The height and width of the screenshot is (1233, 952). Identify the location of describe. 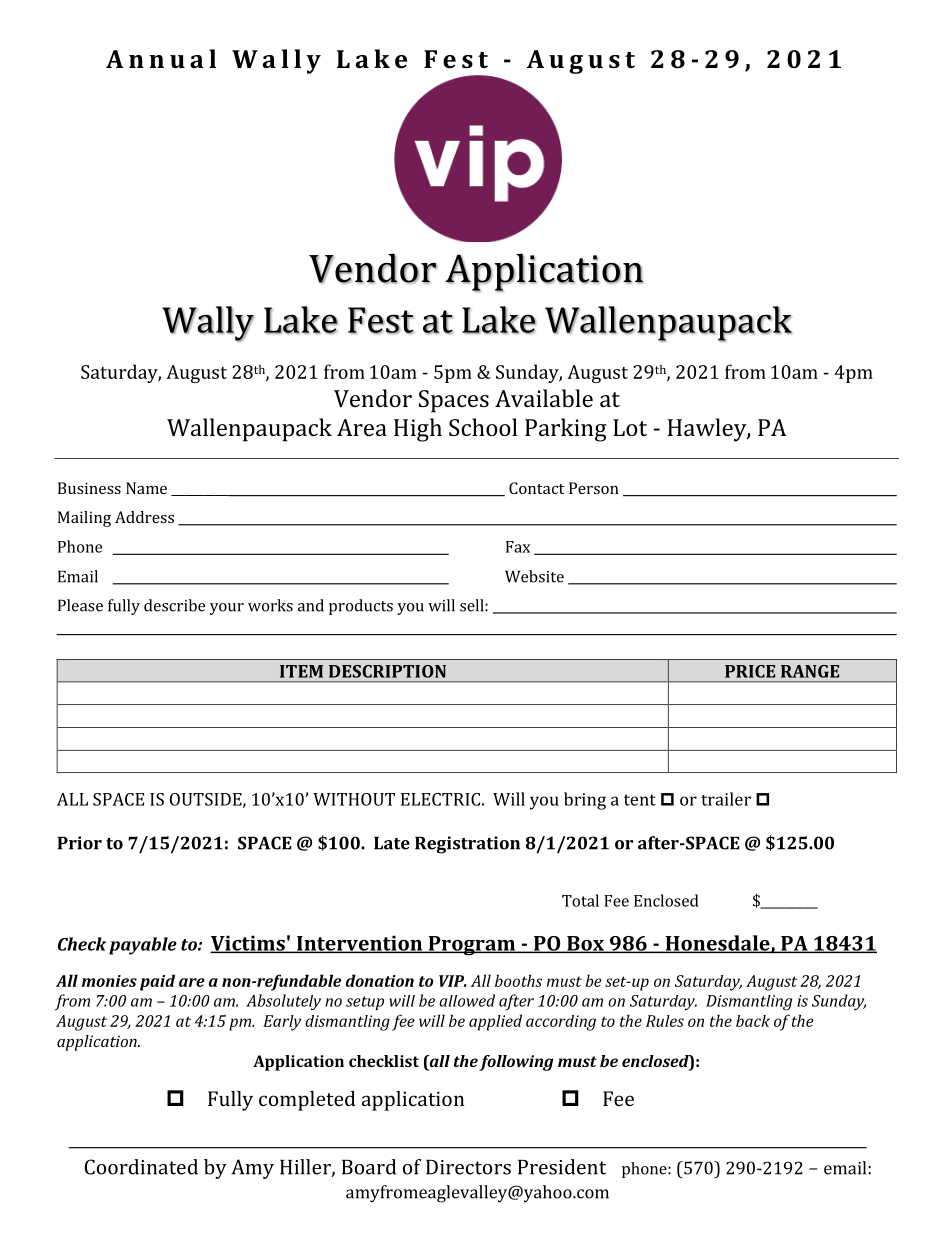
(174, 605).
